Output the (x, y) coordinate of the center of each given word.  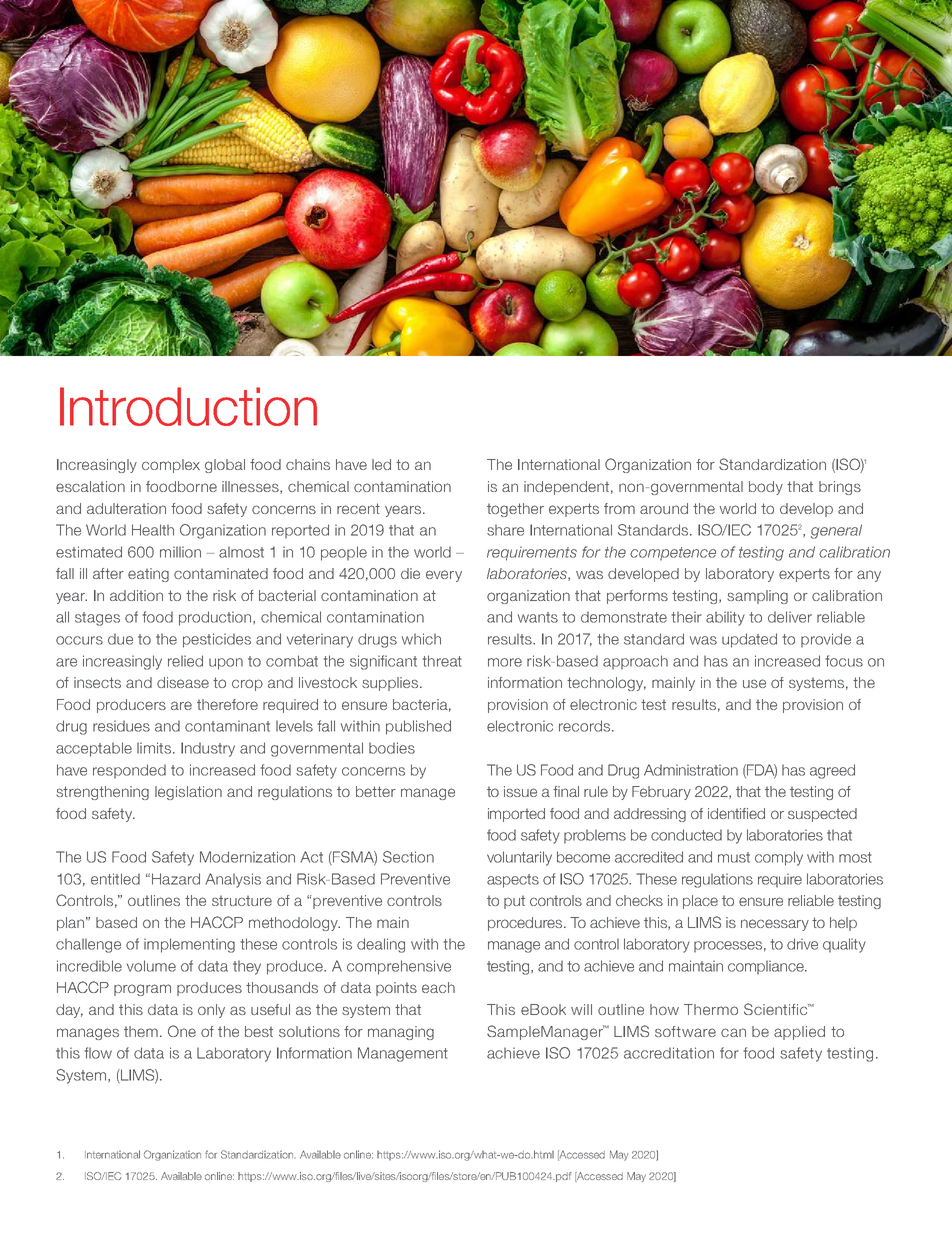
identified (736, 813)
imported (516, 815)
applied (799, 1033)
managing (401, 1033)
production (216, 618)
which (421, 639)
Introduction (188, 406)
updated (749, 640)
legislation (188, 793)
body (766, 488)
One (182, 1031)
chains (308, 464)
